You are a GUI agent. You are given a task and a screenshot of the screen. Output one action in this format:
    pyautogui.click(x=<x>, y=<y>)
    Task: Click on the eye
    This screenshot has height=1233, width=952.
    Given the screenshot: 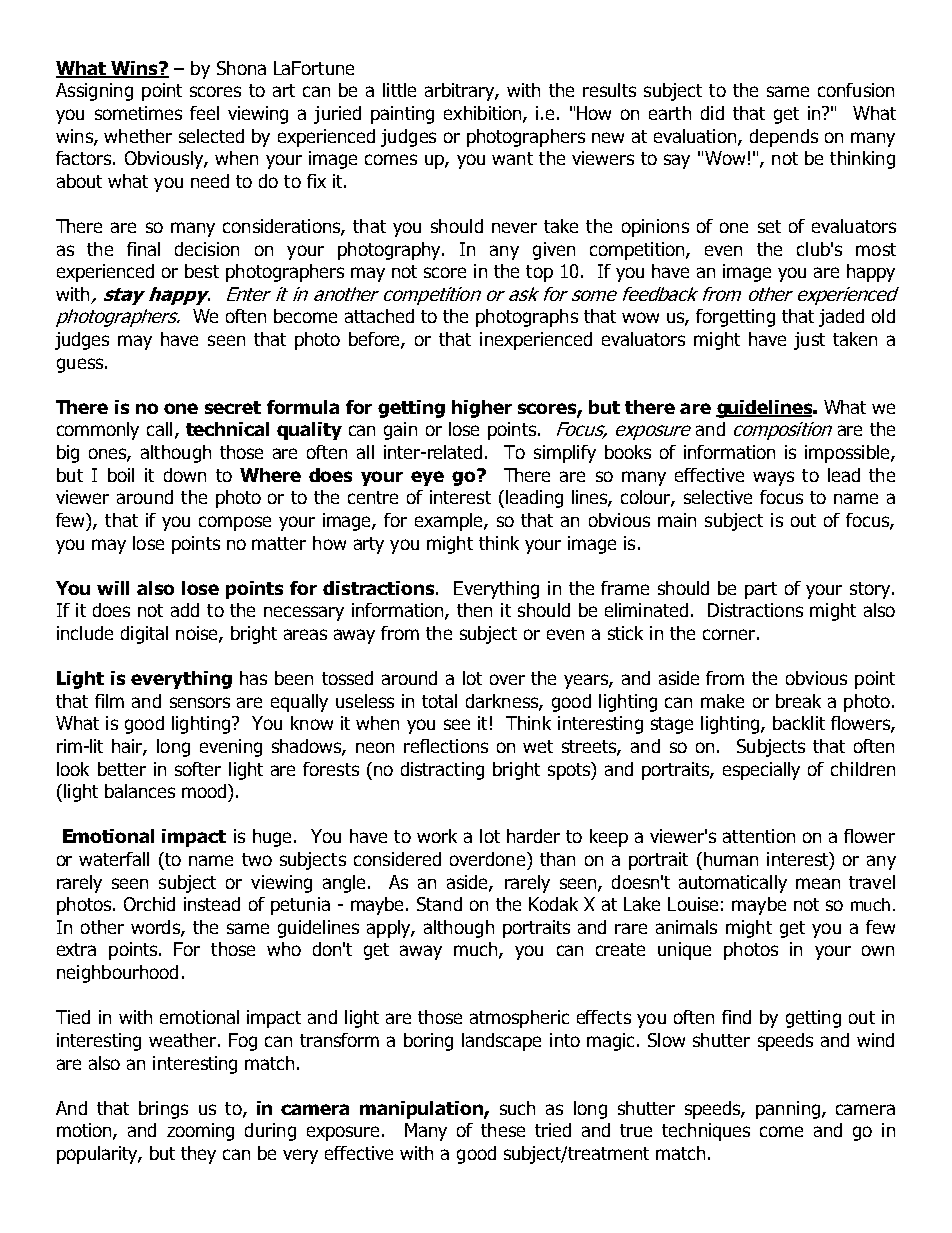 What is the action you would take?
    pyautogui.click(x=427, y=478)
